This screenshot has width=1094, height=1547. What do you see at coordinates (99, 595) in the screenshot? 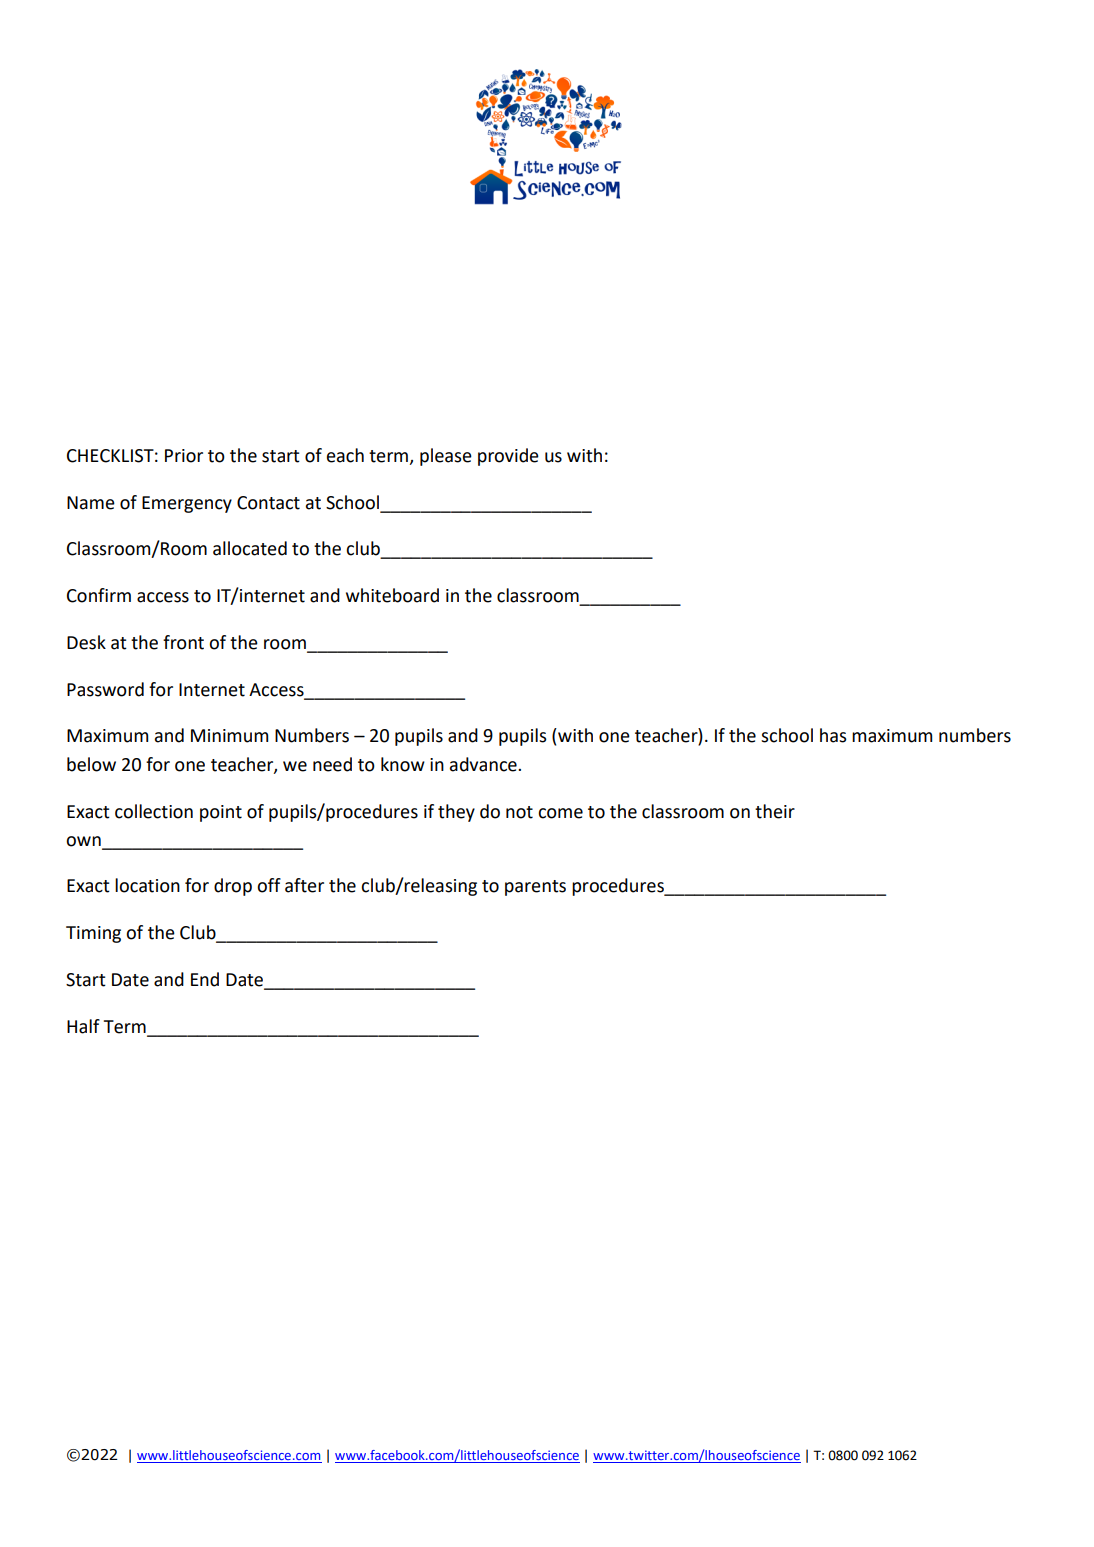
I see `Confirm` at bounding box center [99, 595].
